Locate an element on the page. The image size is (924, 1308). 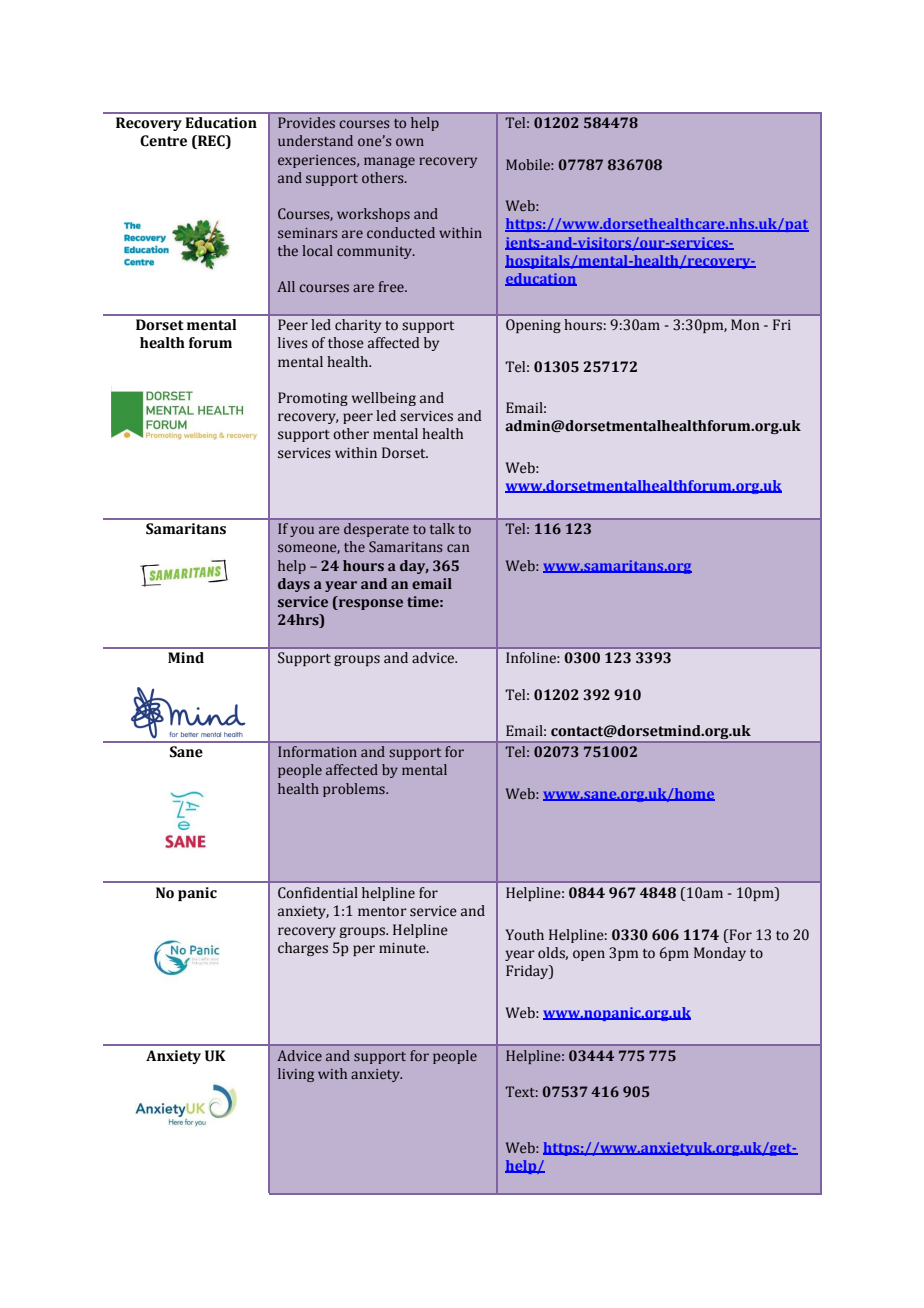
Centre is located at coordinates (163, 141).
